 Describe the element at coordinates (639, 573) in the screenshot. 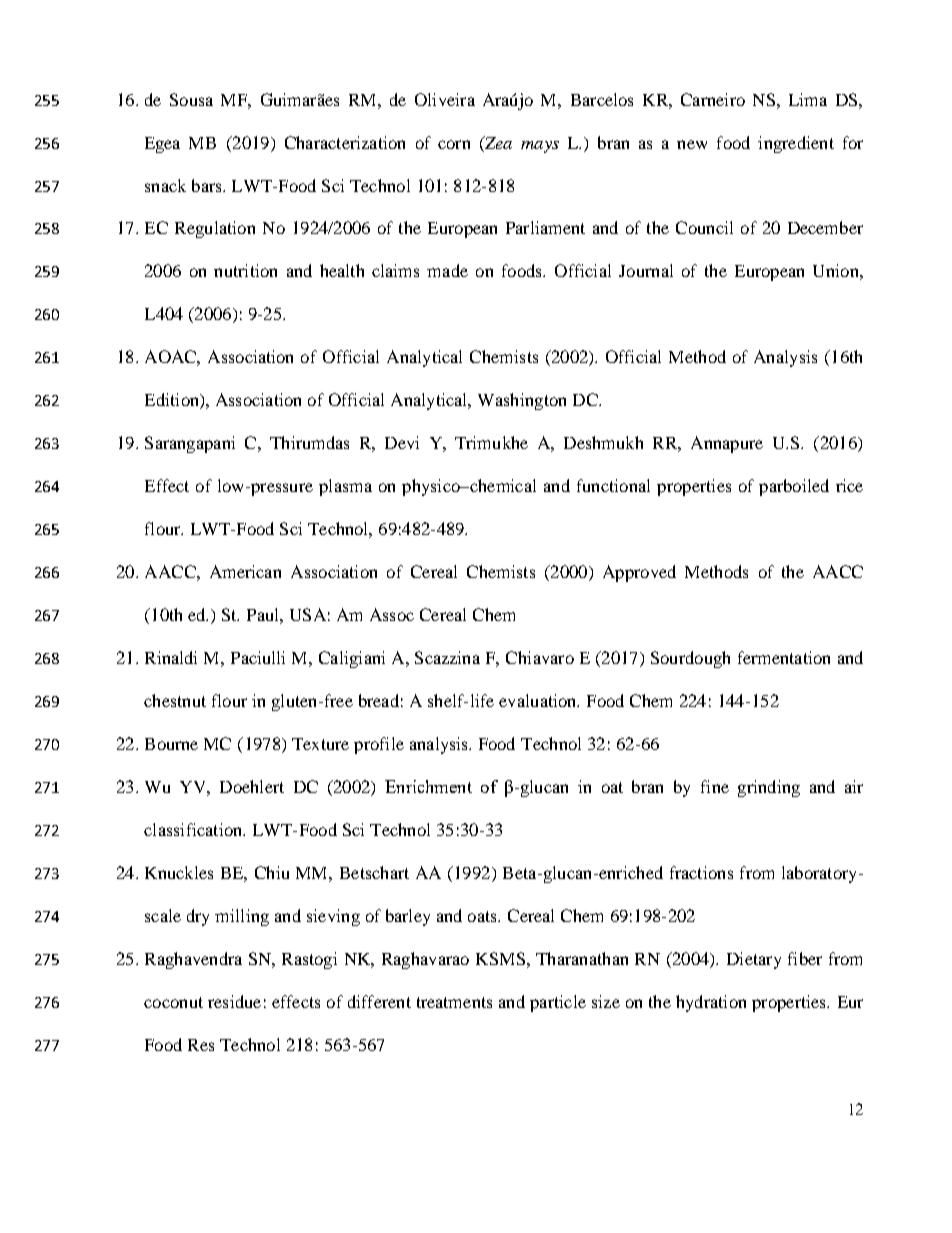

I see `Approved` at that location.
